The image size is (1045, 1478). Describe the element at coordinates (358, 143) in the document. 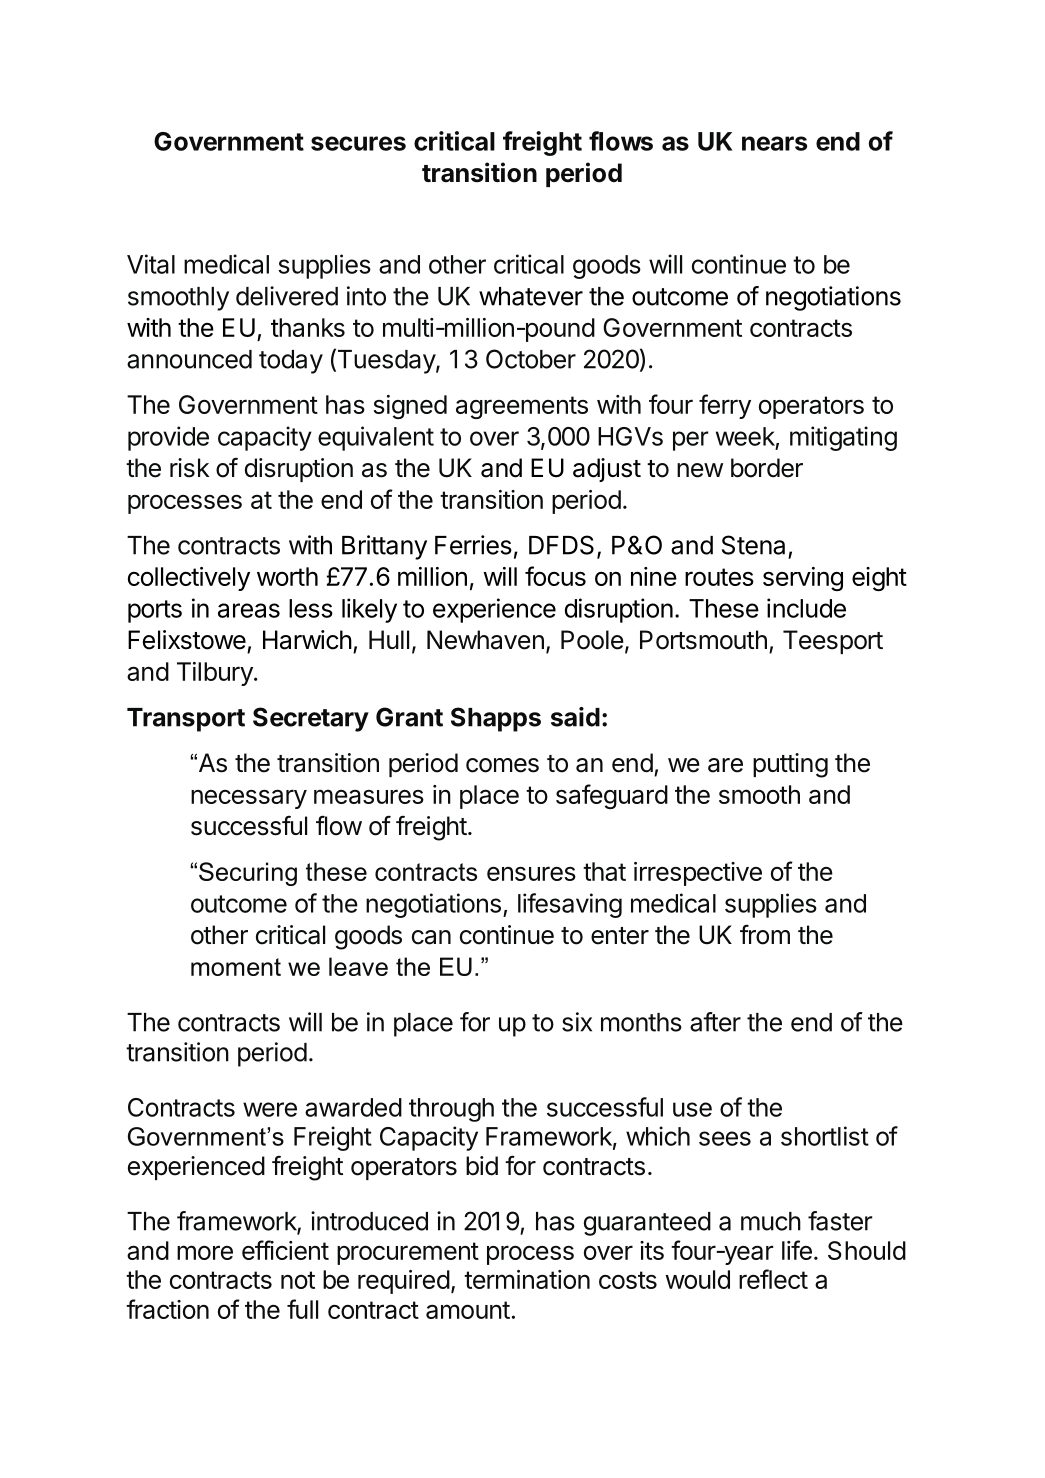

I see `secures` at that location.
